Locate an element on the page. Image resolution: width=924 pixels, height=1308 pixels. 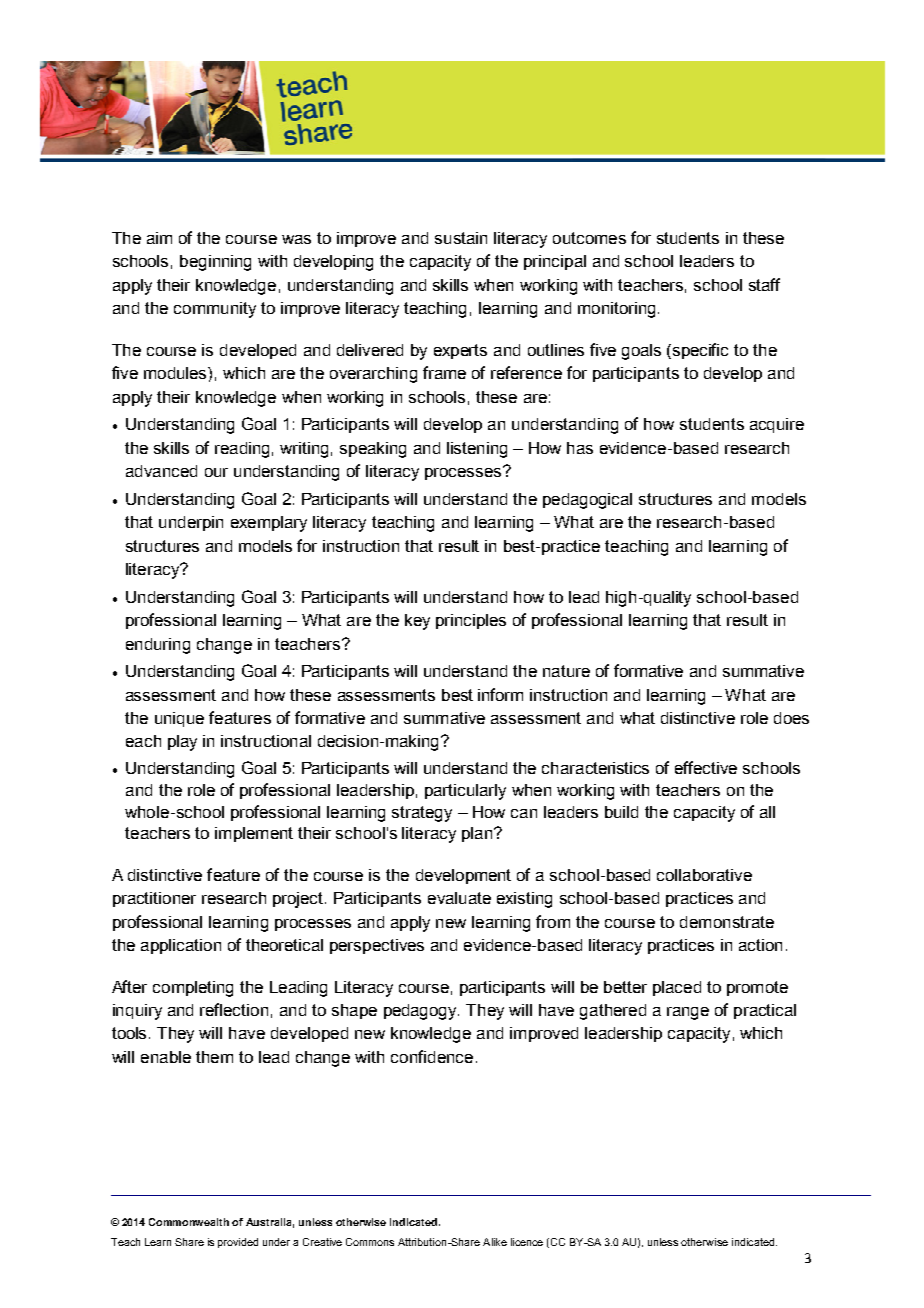
does is located at coordinates (791, 718).
